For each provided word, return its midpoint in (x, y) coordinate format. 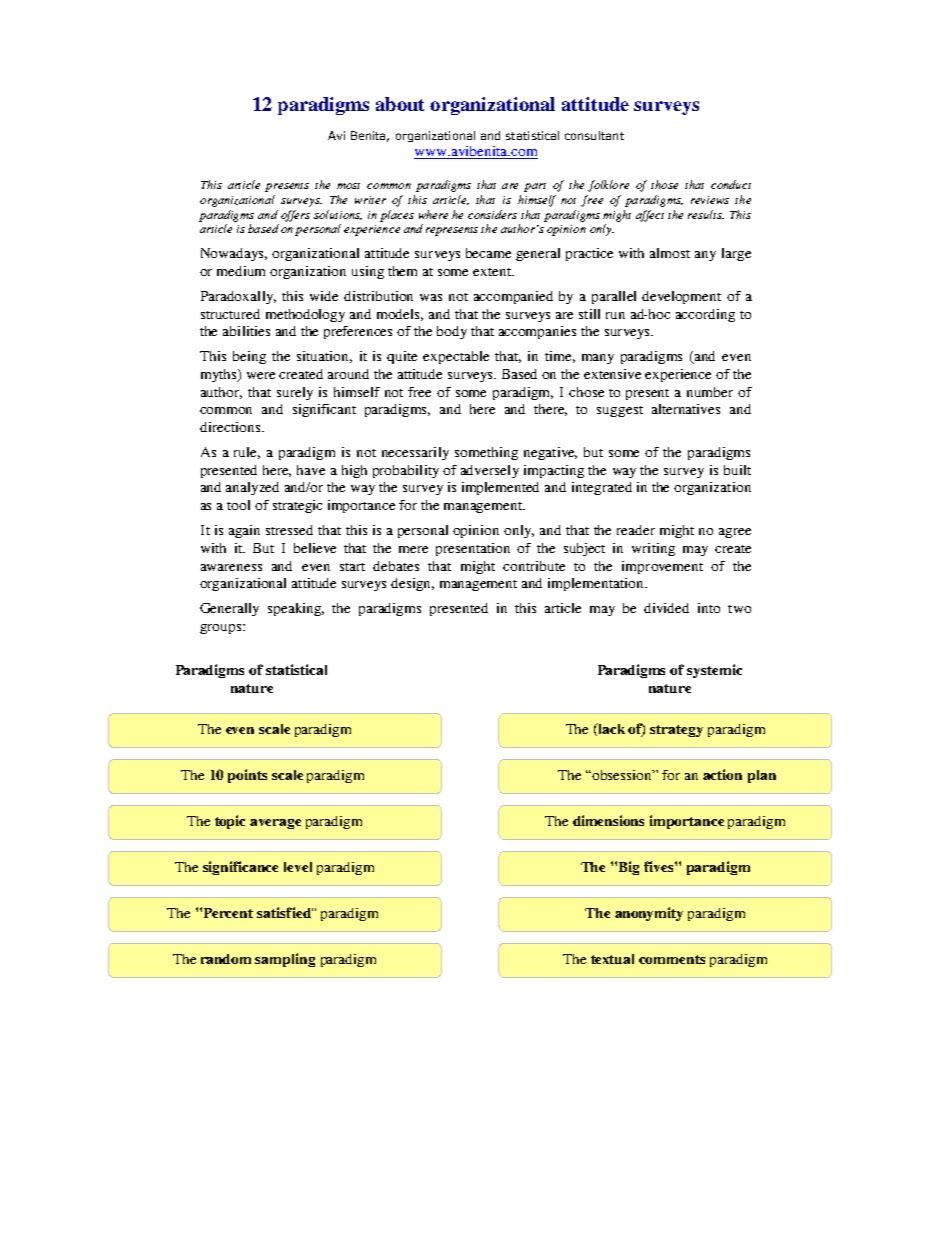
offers (295, 216)
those (664, 184)
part (535, 187)
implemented (500, 488)
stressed (289, 530)
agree (735, 533)
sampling (285, 960)
